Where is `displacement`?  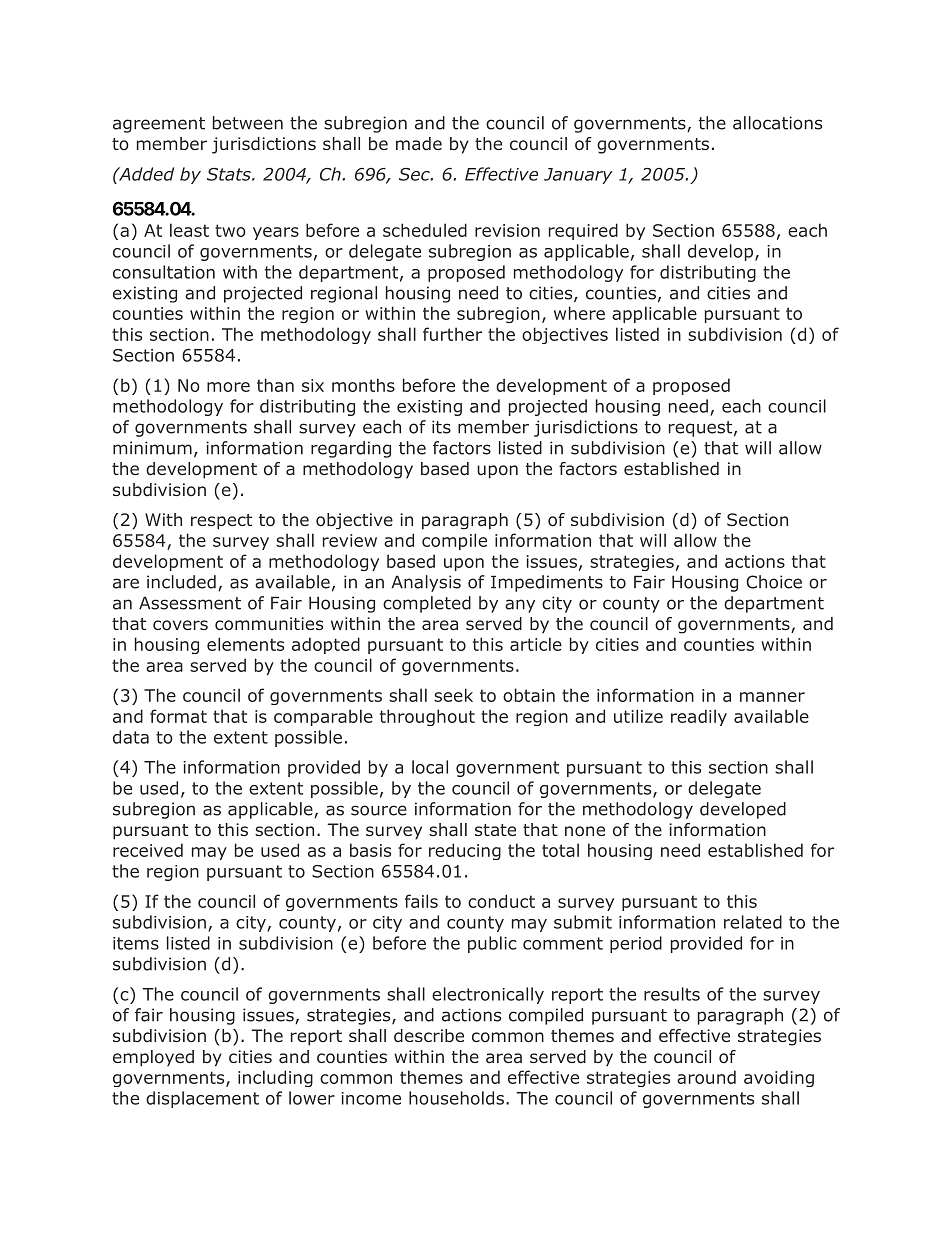
displacement is located at coordinates (202, 1099).
